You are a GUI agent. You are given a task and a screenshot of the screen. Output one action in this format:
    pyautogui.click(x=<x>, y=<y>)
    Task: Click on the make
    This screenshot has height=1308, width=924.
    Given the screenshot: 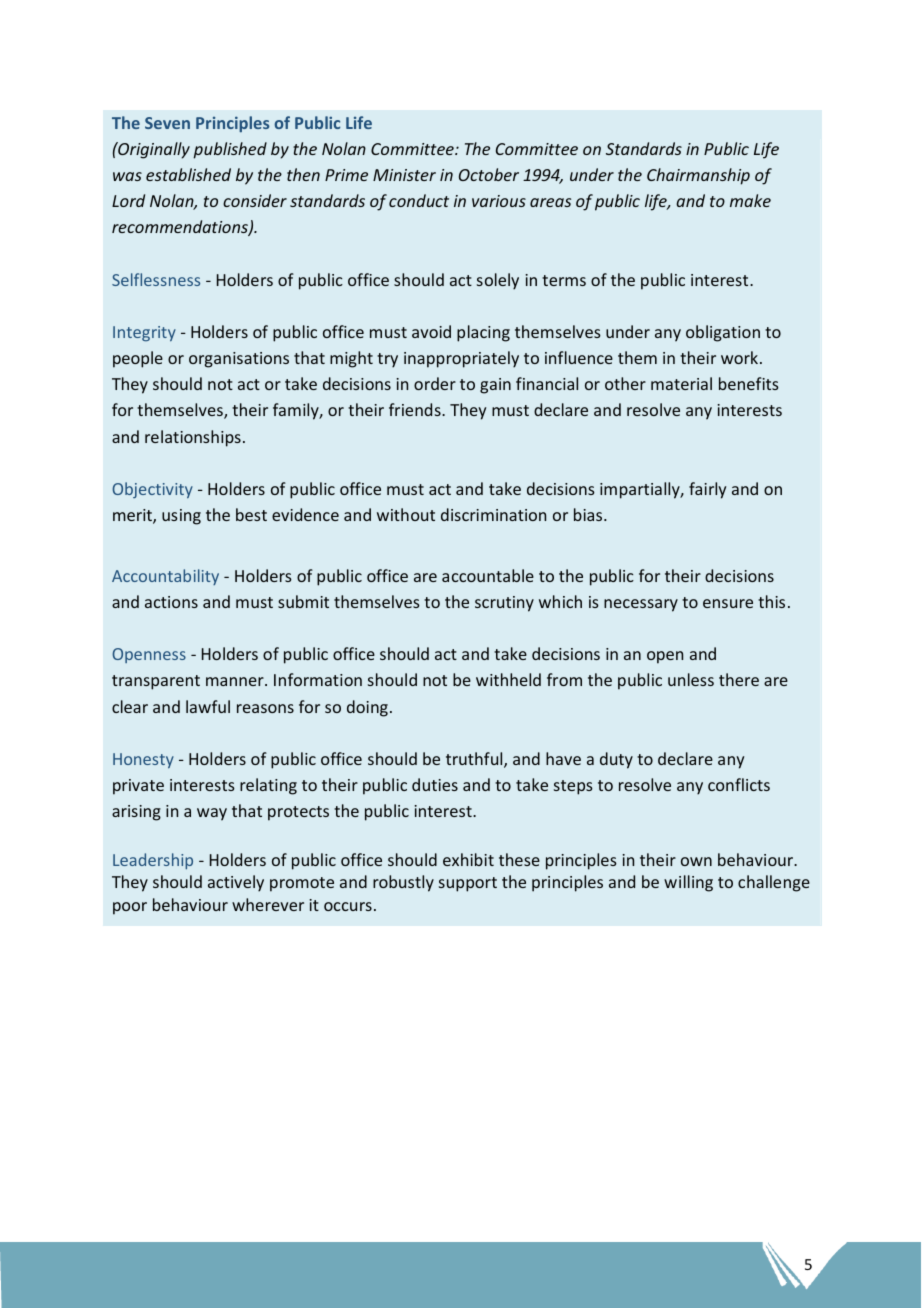 What is the action you would take?
    pyautogui.click(x=750, y=200)
